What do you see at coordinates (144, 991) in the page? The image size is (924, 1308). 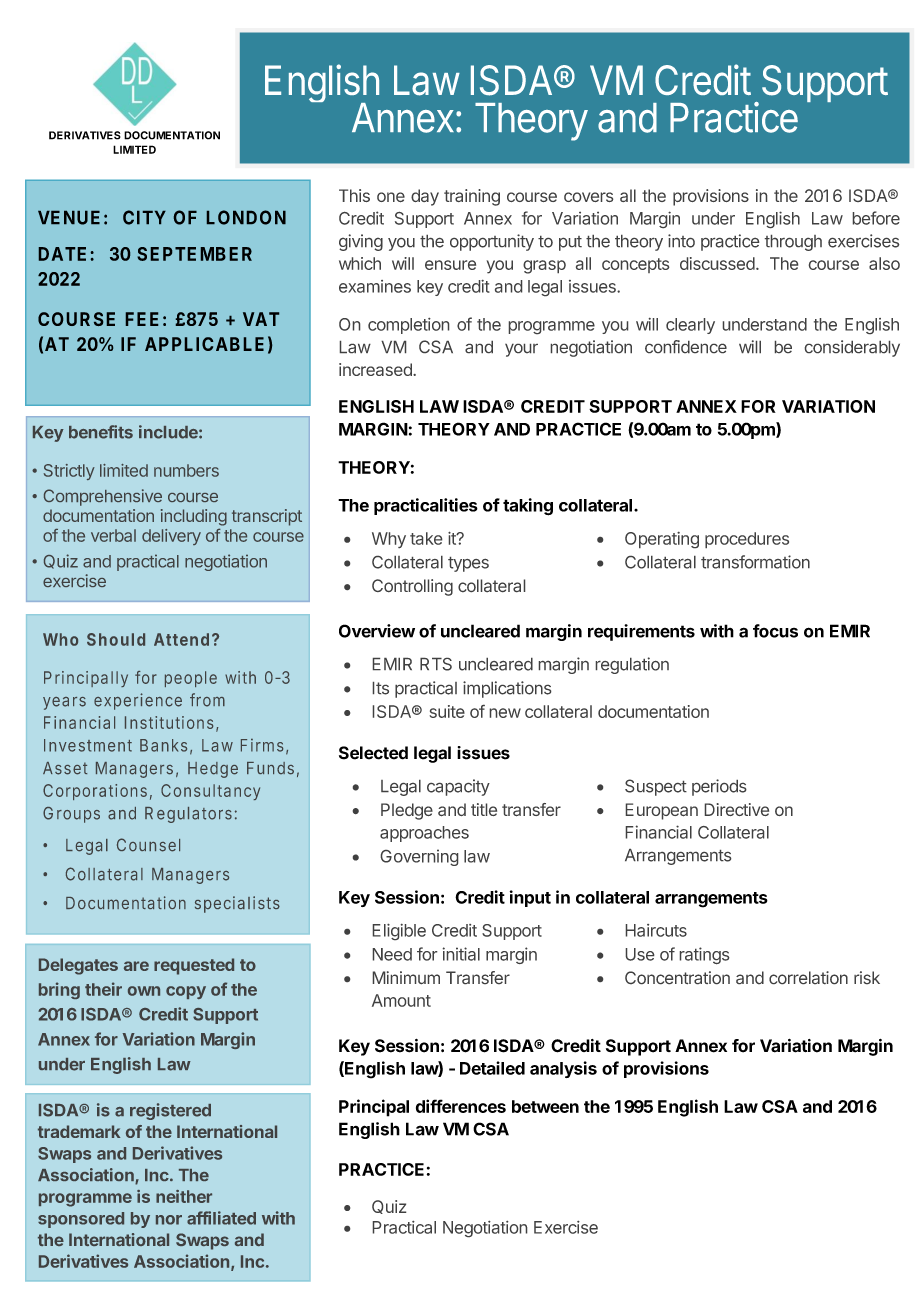 I see `own` at bounding box center [144, 991].
